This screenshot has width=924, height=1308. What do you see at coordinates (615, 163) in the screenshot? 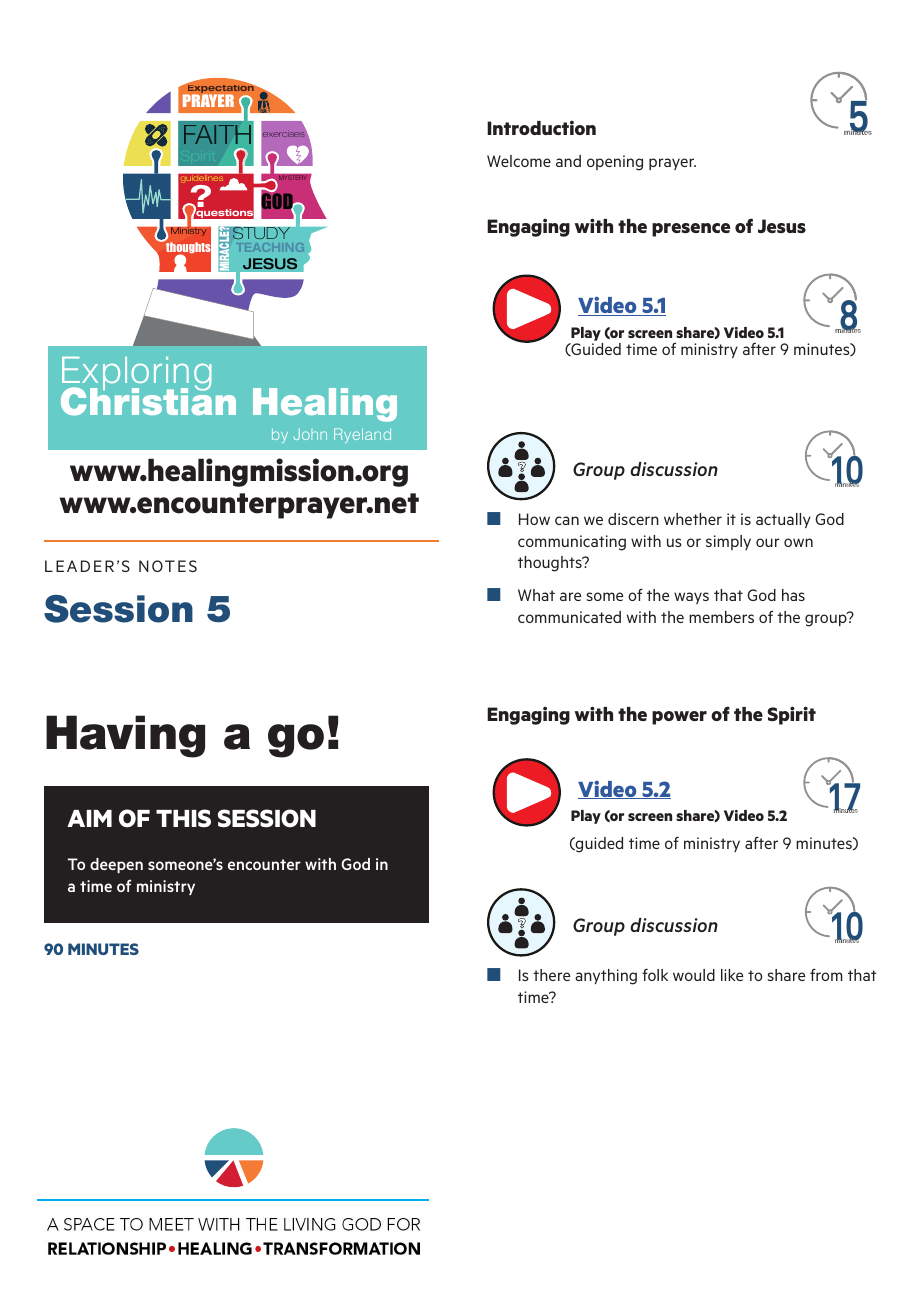
I see `opening` at bounding box center [615, 163].
